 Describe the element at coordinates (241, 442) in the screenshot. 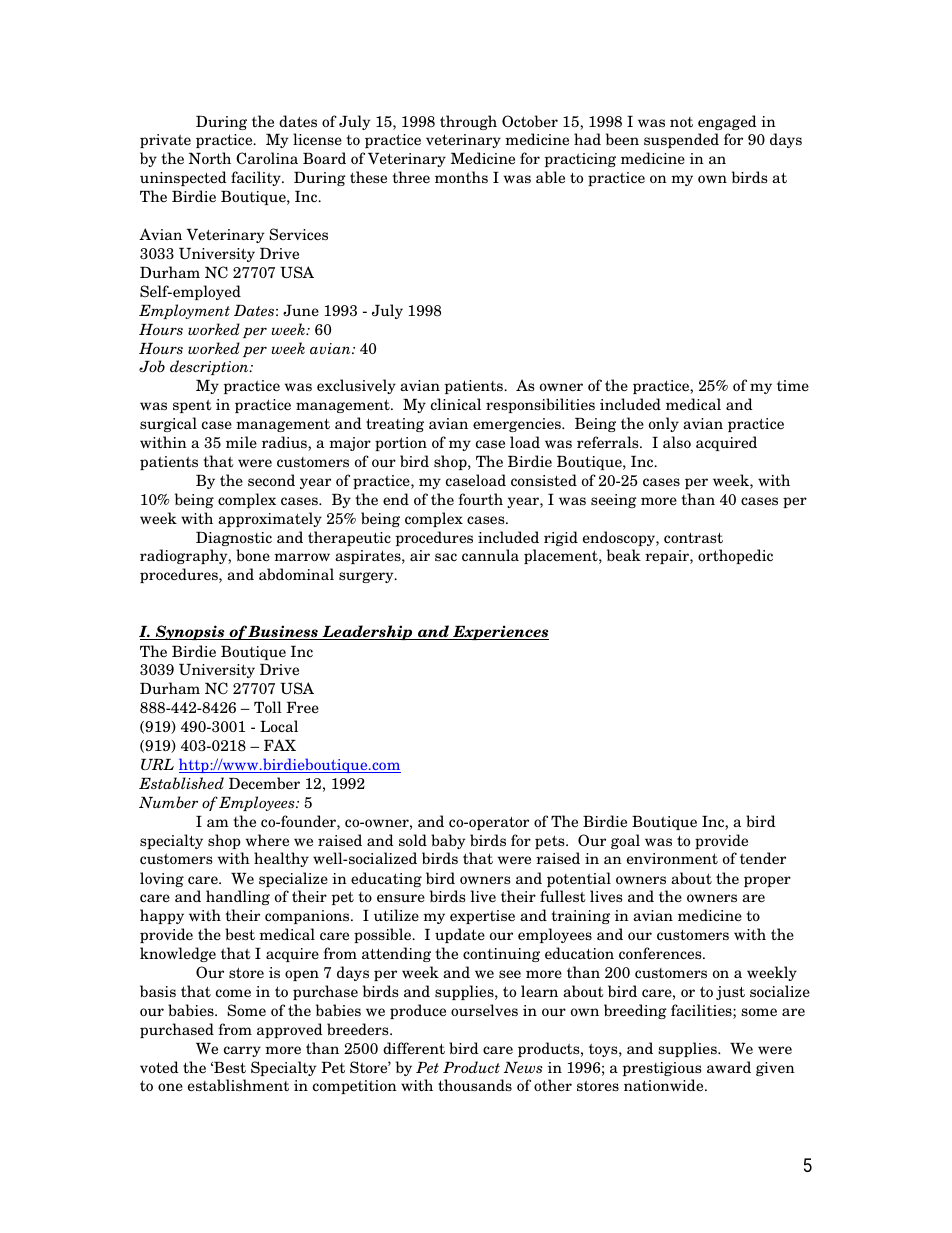

I see `mile` at that location.
